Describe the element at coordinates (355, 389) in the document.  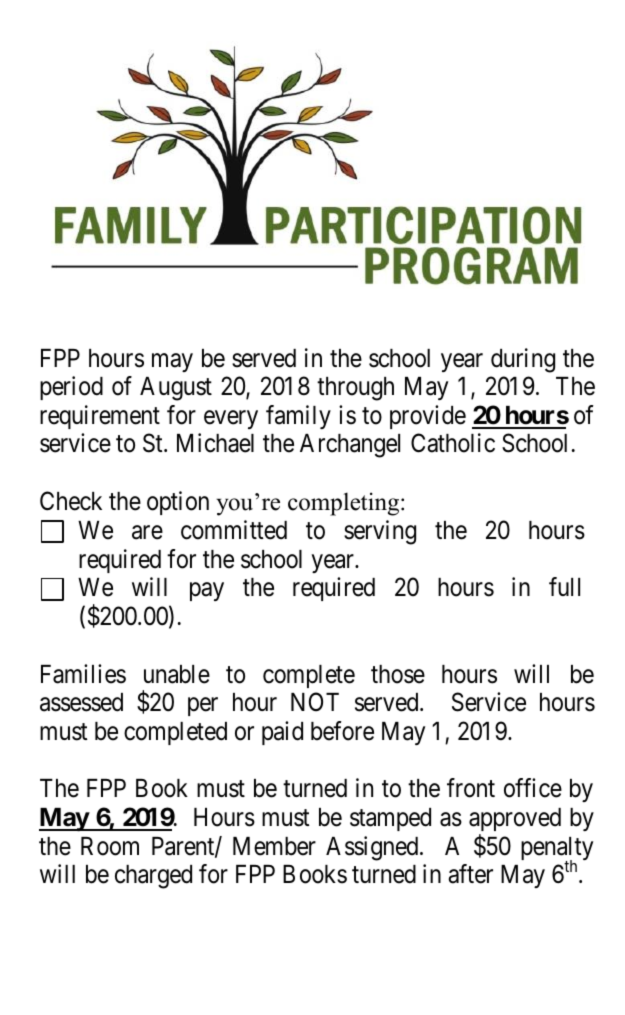
I see `through` at that location.
